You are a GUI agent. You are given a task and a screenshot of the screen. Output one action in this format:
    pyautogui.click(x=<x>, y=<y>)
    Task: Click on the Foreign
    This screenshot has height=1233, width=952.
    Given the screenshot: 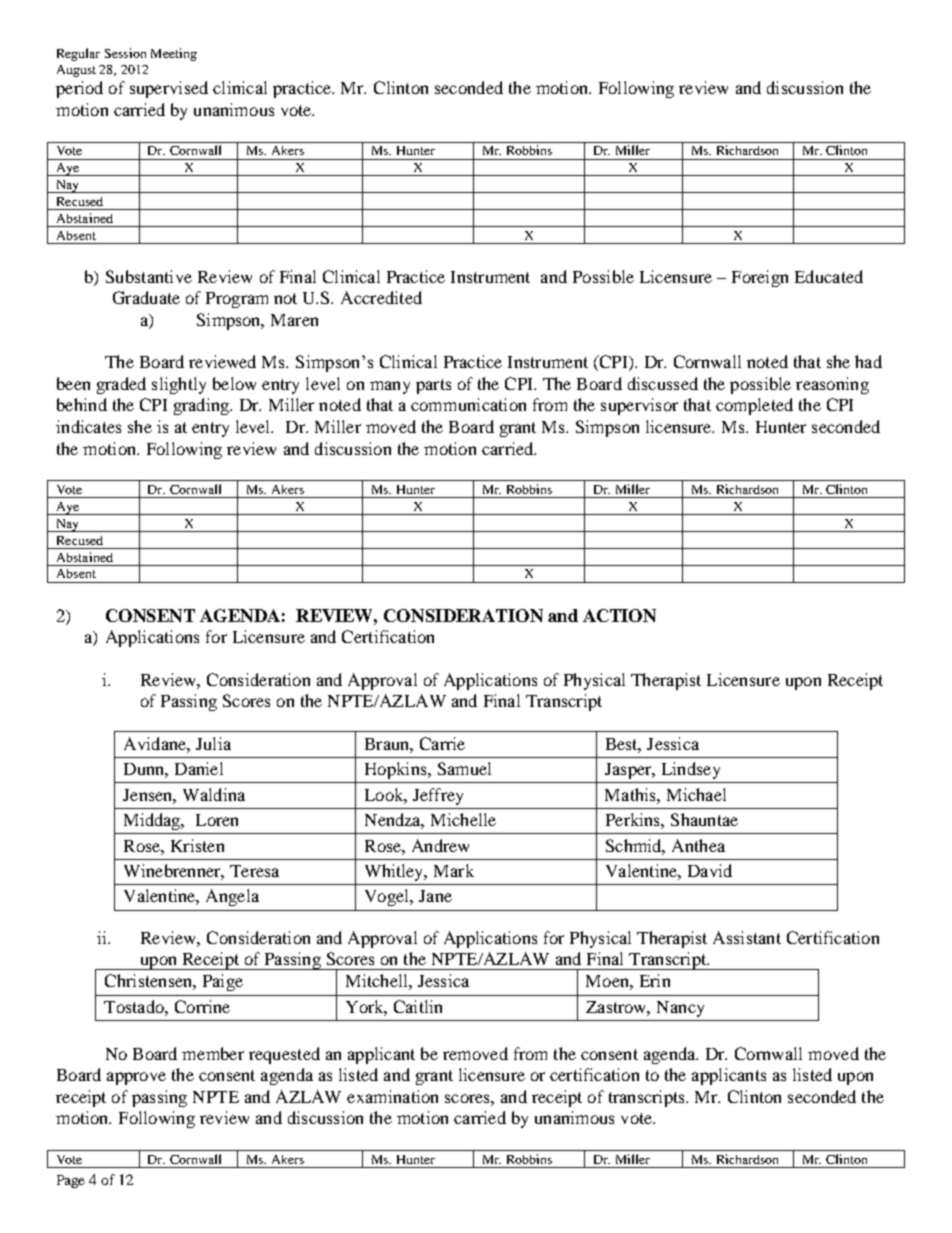 What is the action you would take?
    pyautogui.click(x=760, y=278)
